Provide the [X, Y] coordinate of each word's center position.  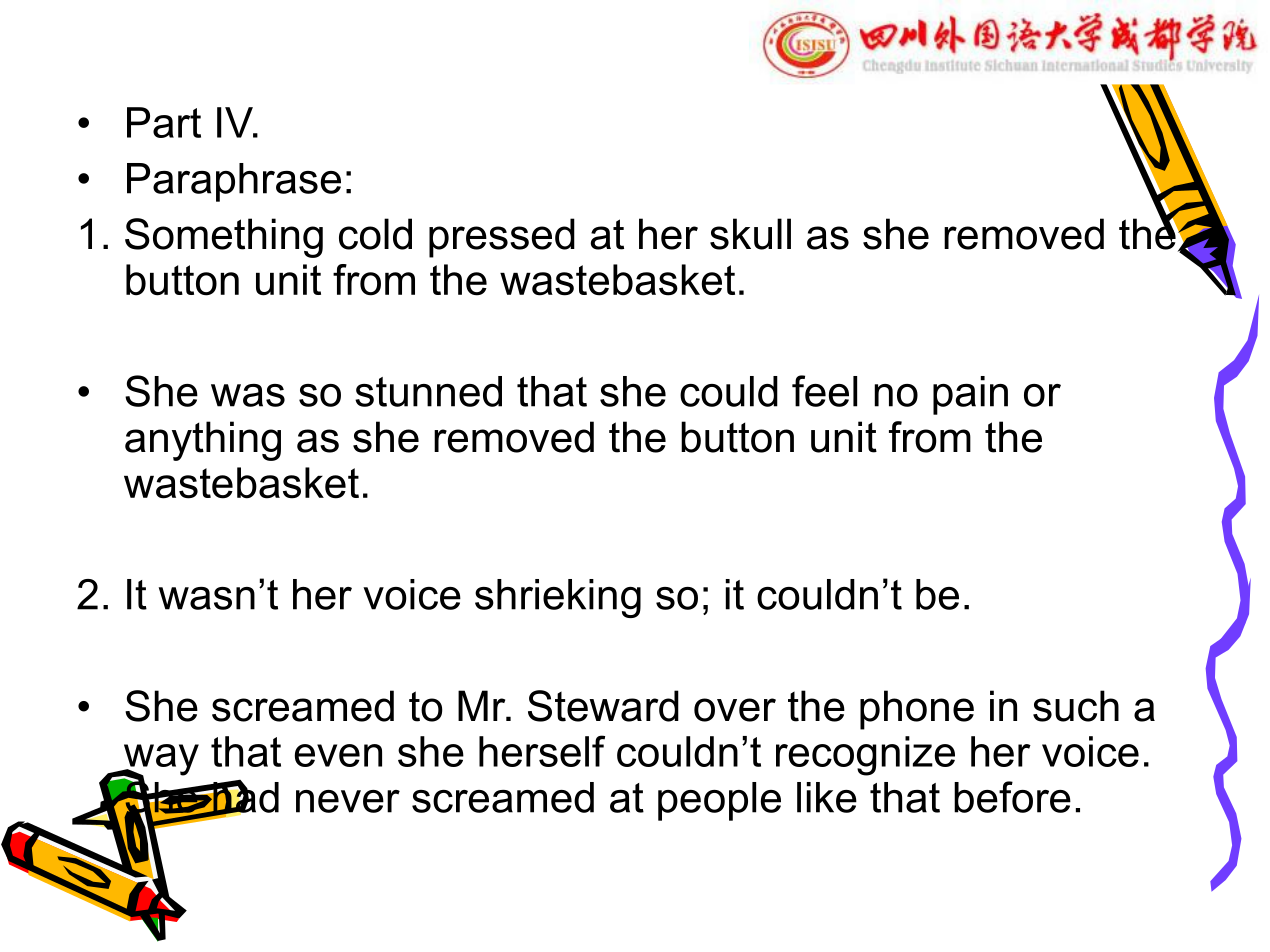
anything [203, 441]
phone [917, 710]
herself [542, 751]
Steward [603, 706]
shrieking [558, 598]
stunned [428, 391]
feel [824, 391]
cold [375, 234]
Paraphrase [234, 182]
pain [970, 395]
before [1012, 797]
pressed [502, 238]
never [348, 801]
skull [750, 234]
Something [224, 238]
